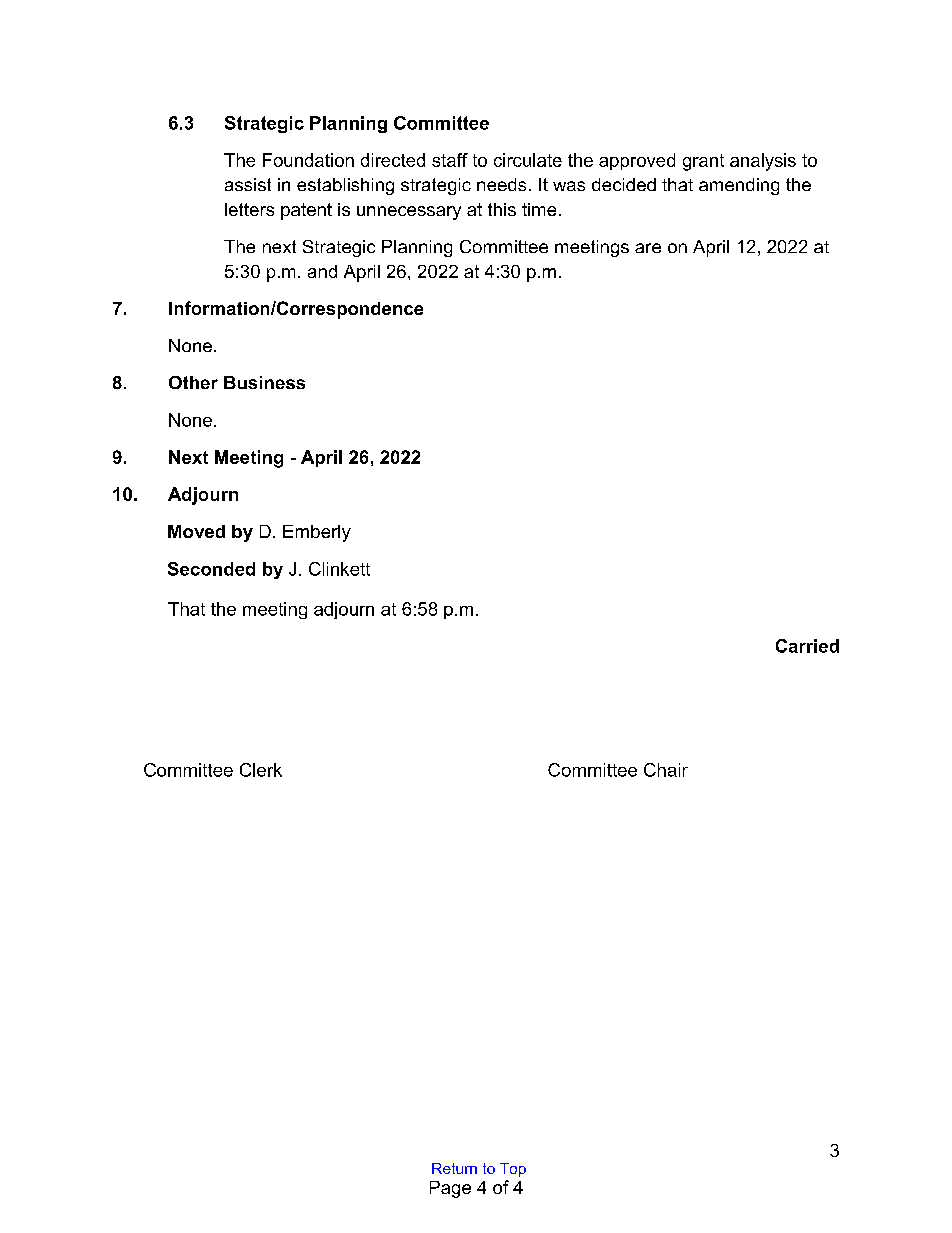  Describe the element at coordinates (261, 770) in the page. I see `Clerk` at that location.
